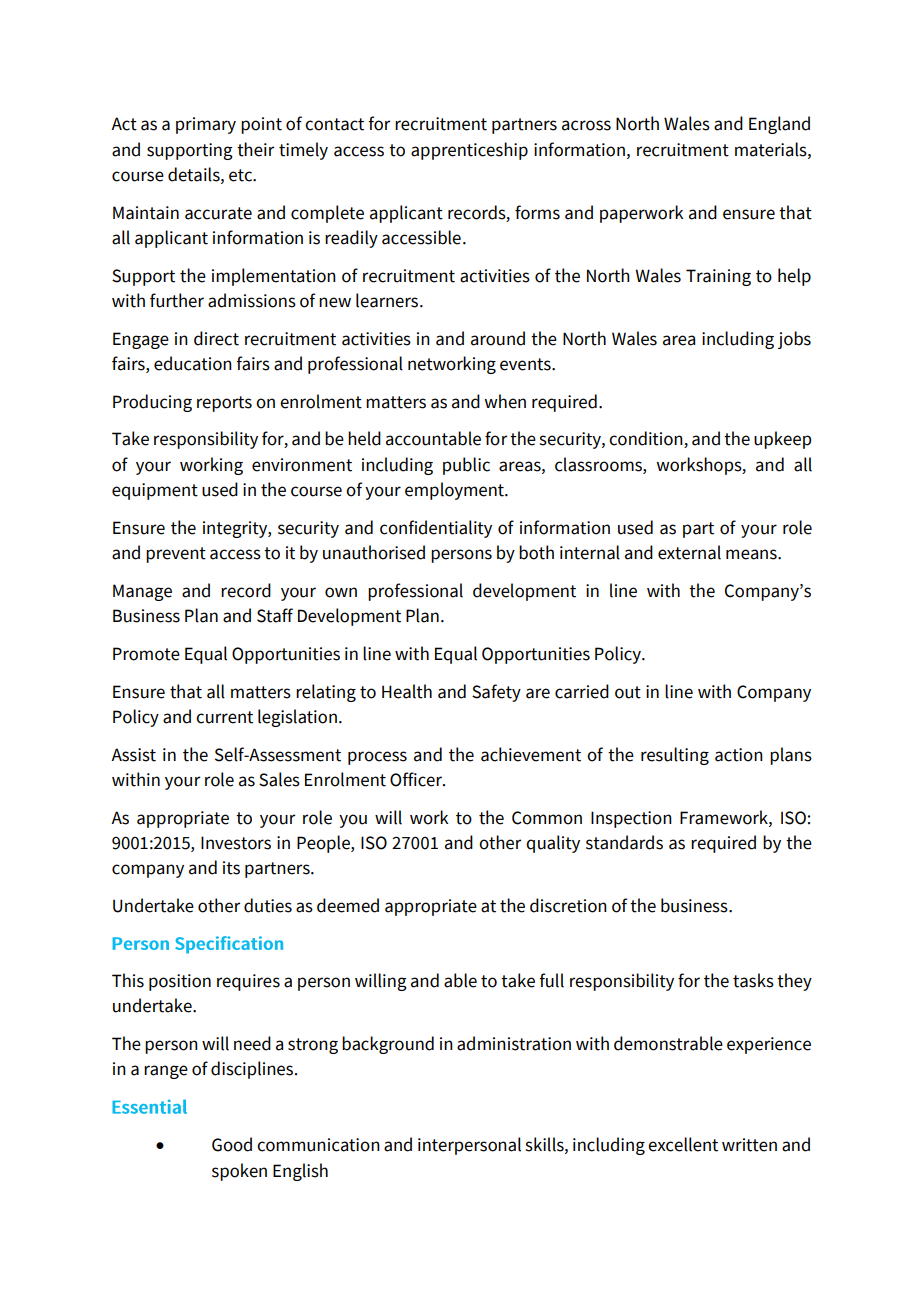 Image resolution: width=924 pixels, height=1308 pixels. Describe the element at coordinates (206, 125) in the image. I see `primary` at that location.
